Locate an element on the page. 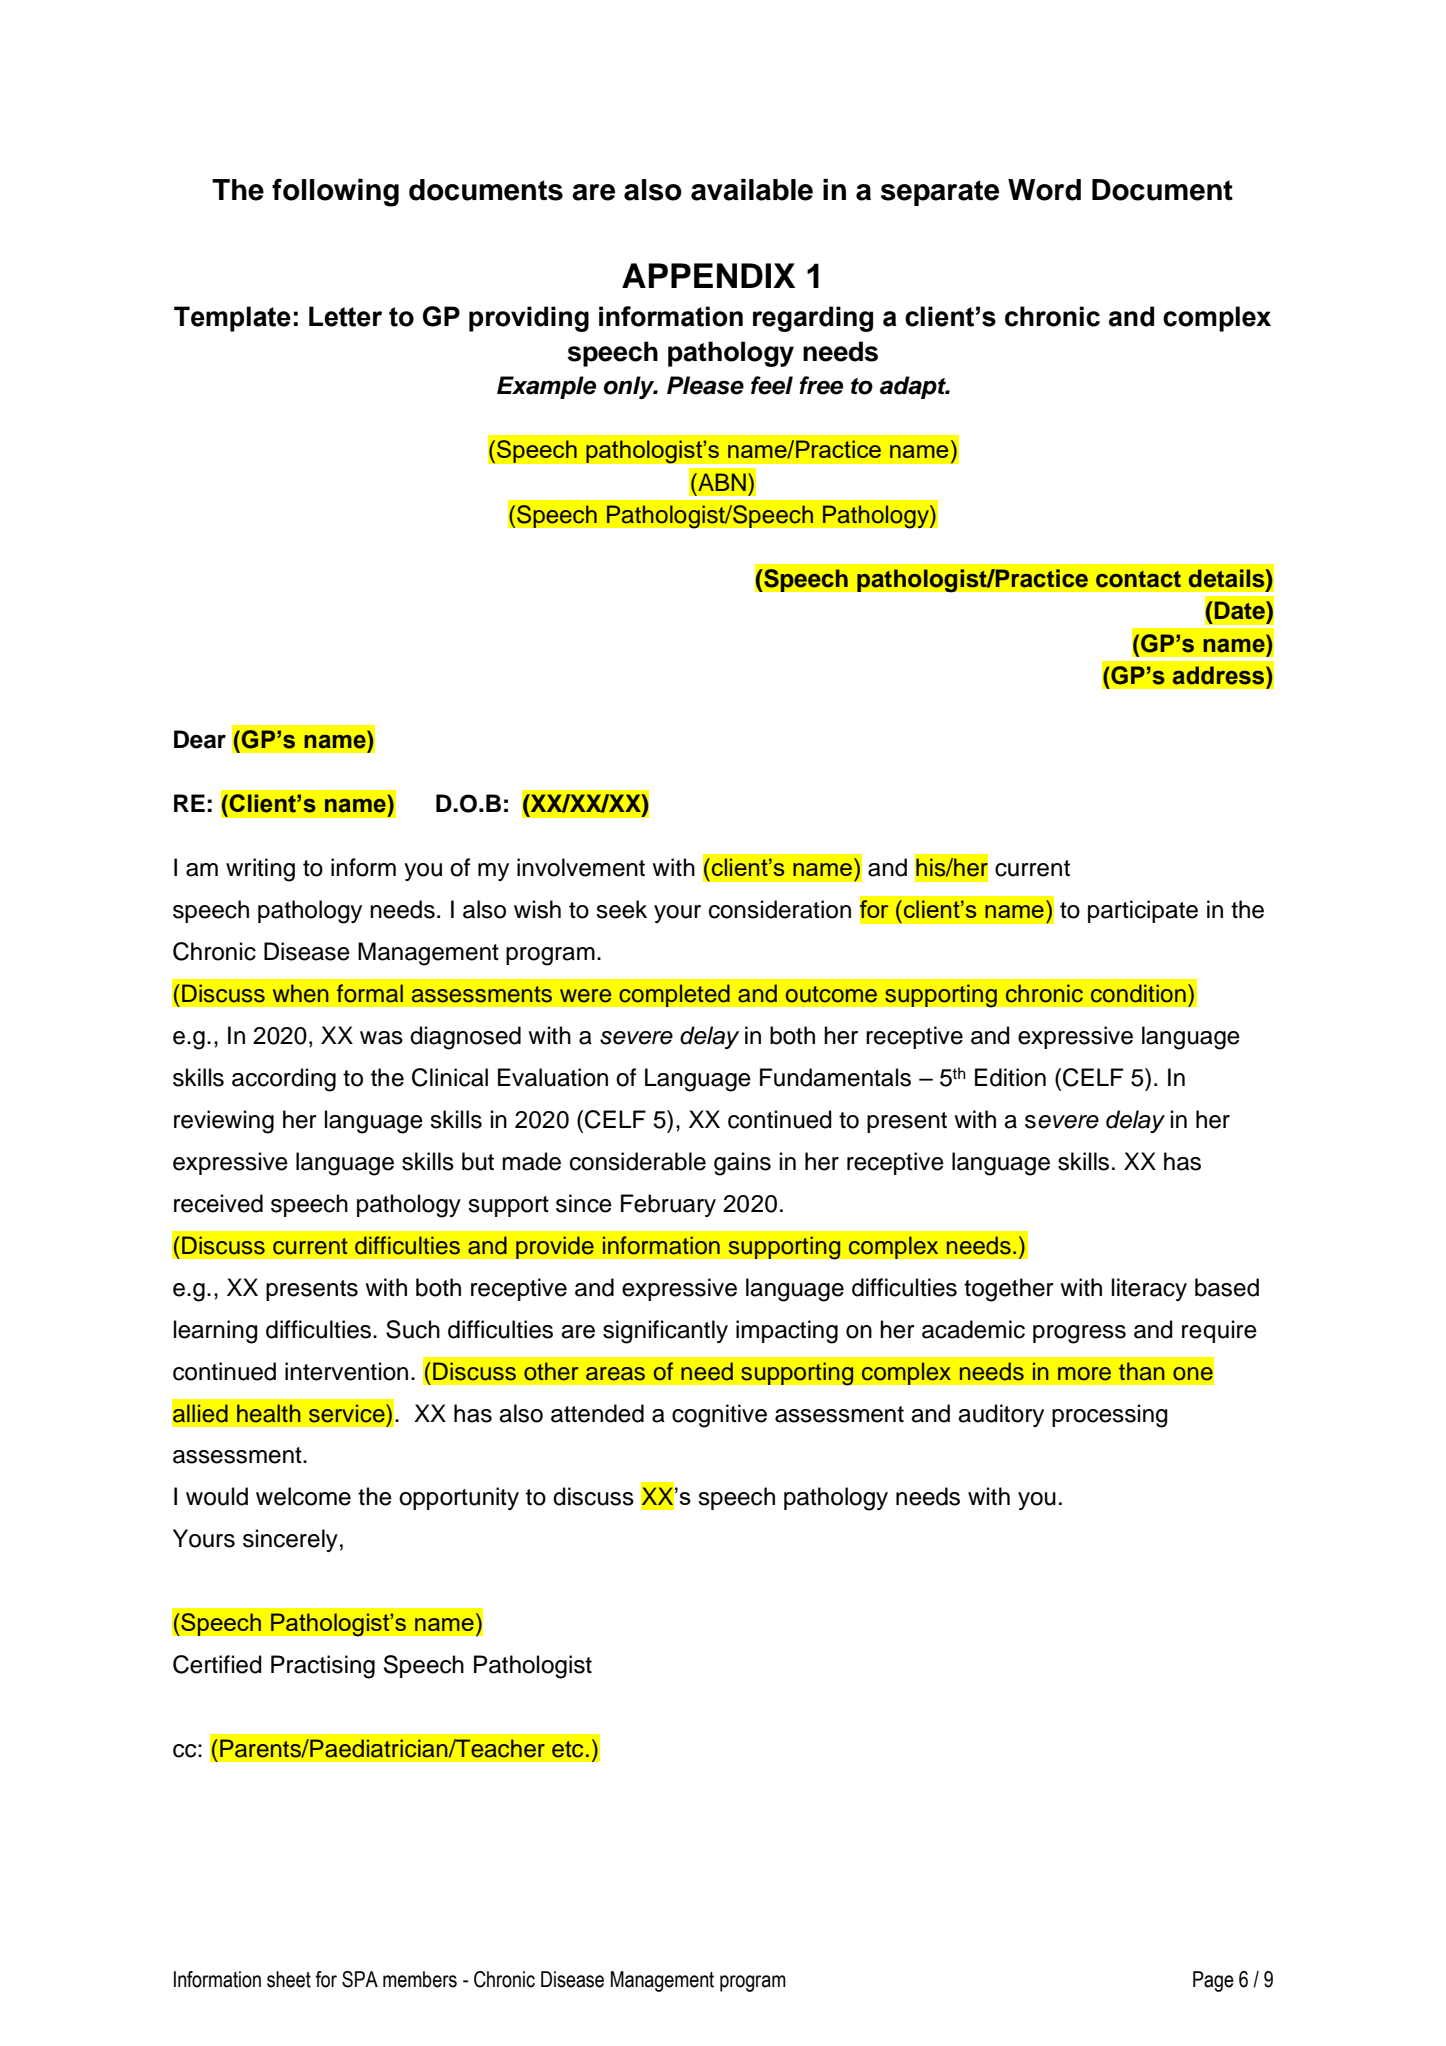 This page has width=1446, height=2046. Word is located at coordinates (1044, 190).
